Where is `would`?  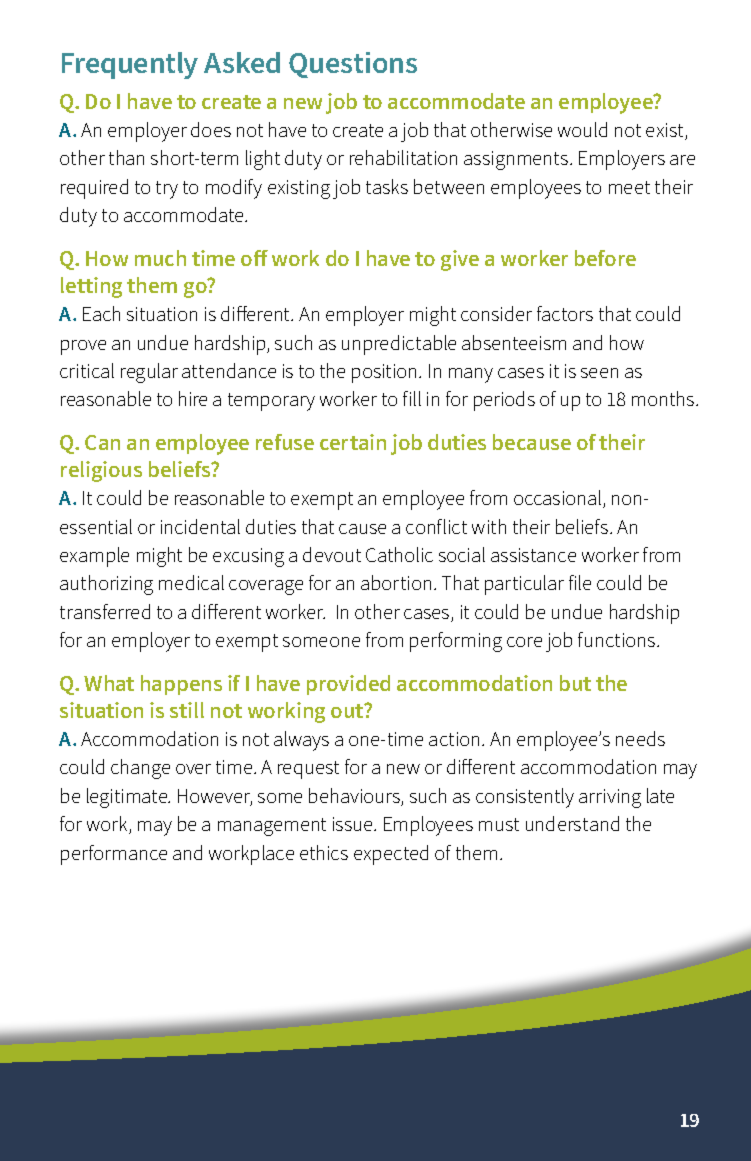 would is located at coordinates (582, 129).
